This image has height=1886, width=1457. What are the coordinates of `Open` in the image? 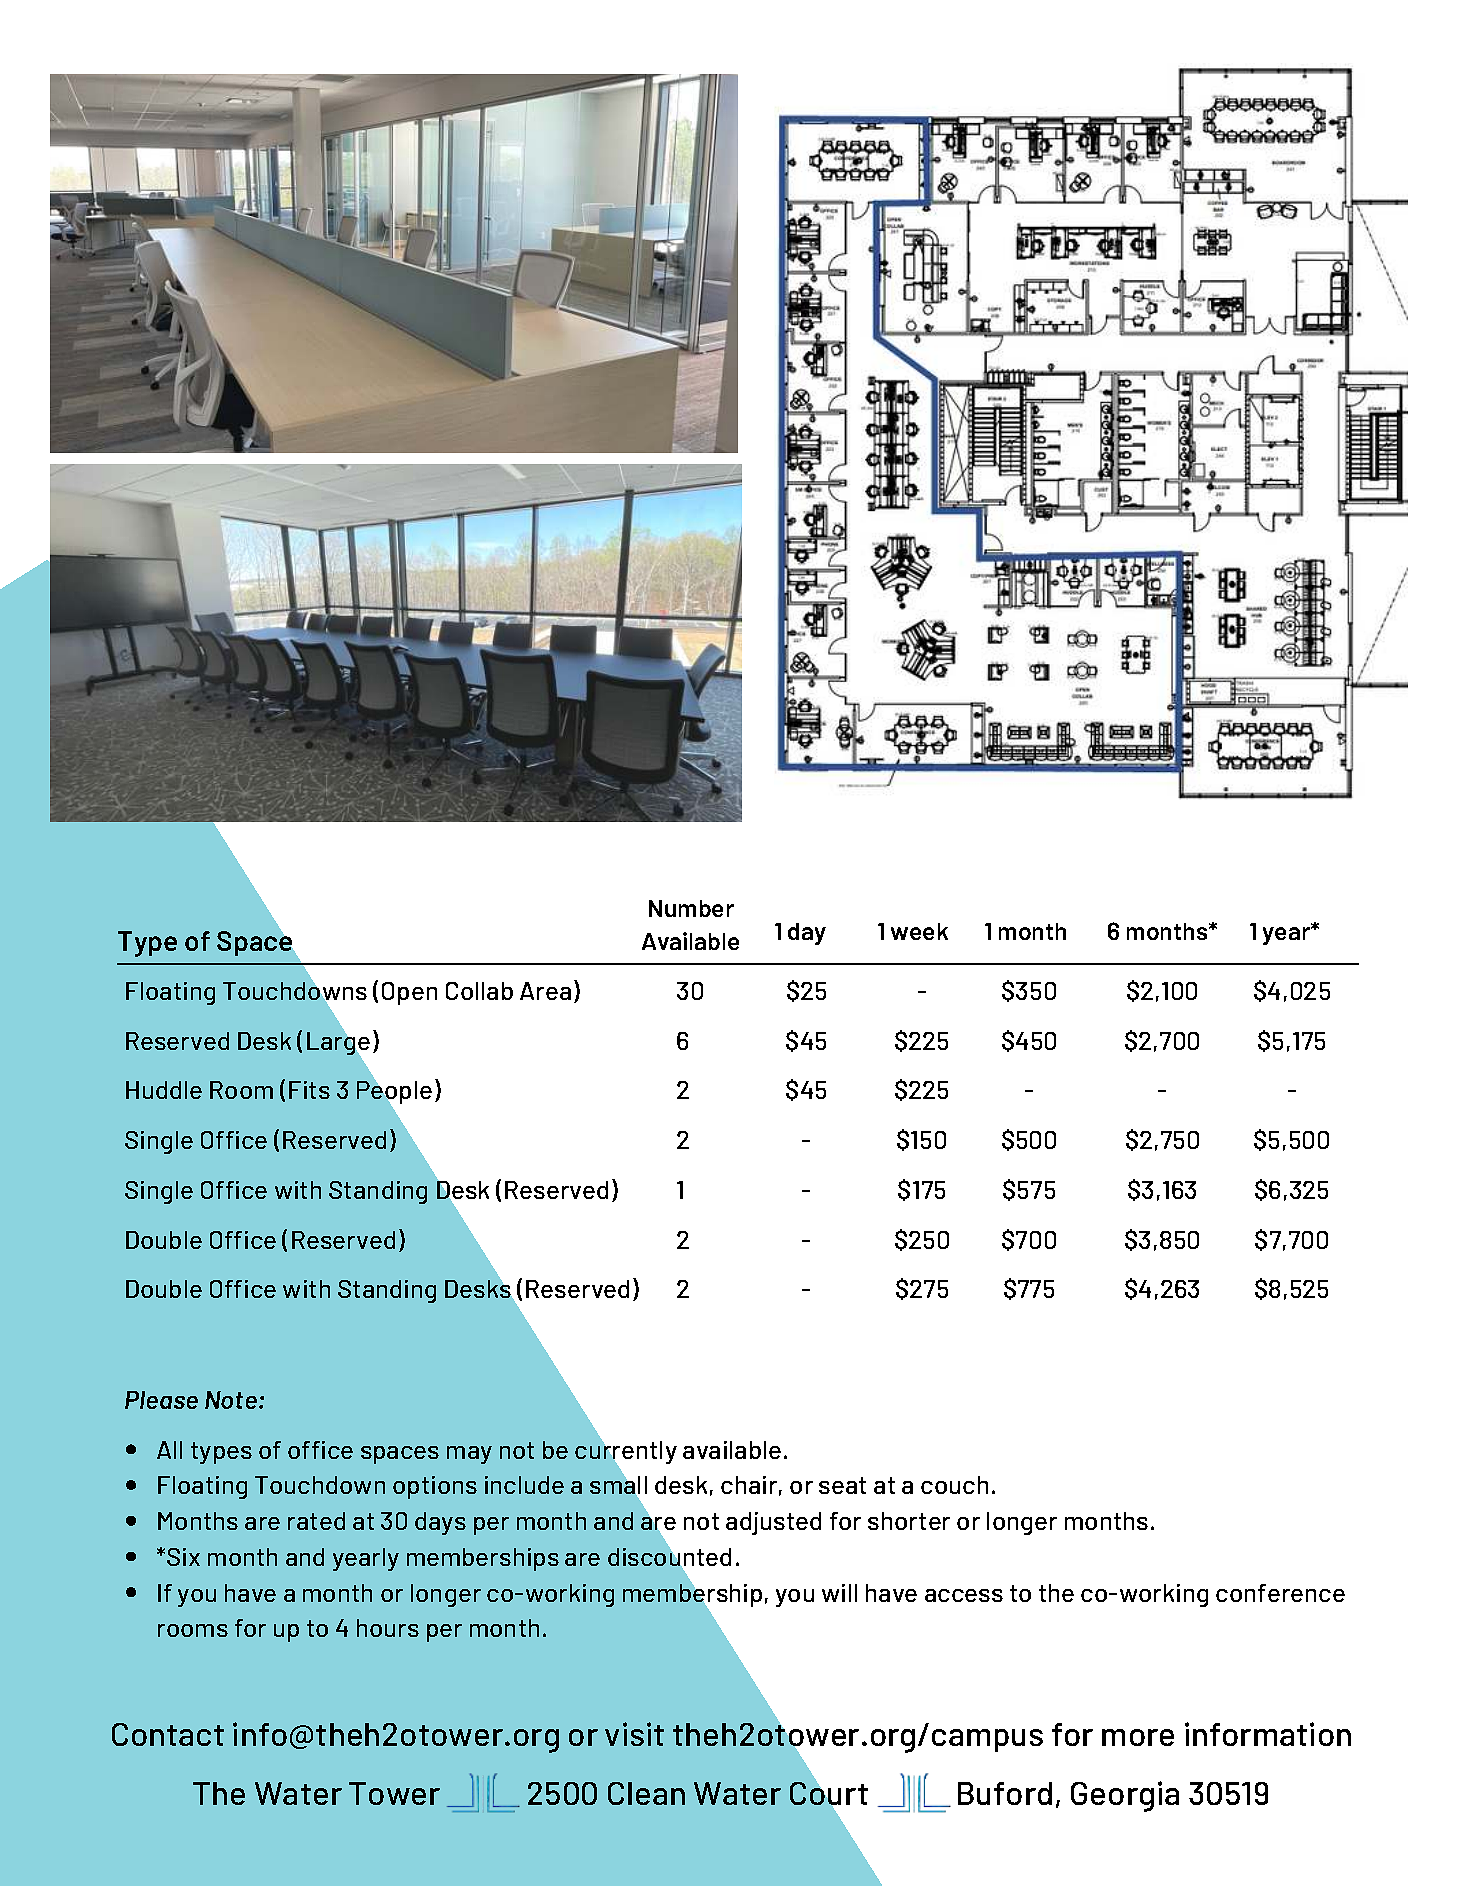 It's located at (409, 993).
